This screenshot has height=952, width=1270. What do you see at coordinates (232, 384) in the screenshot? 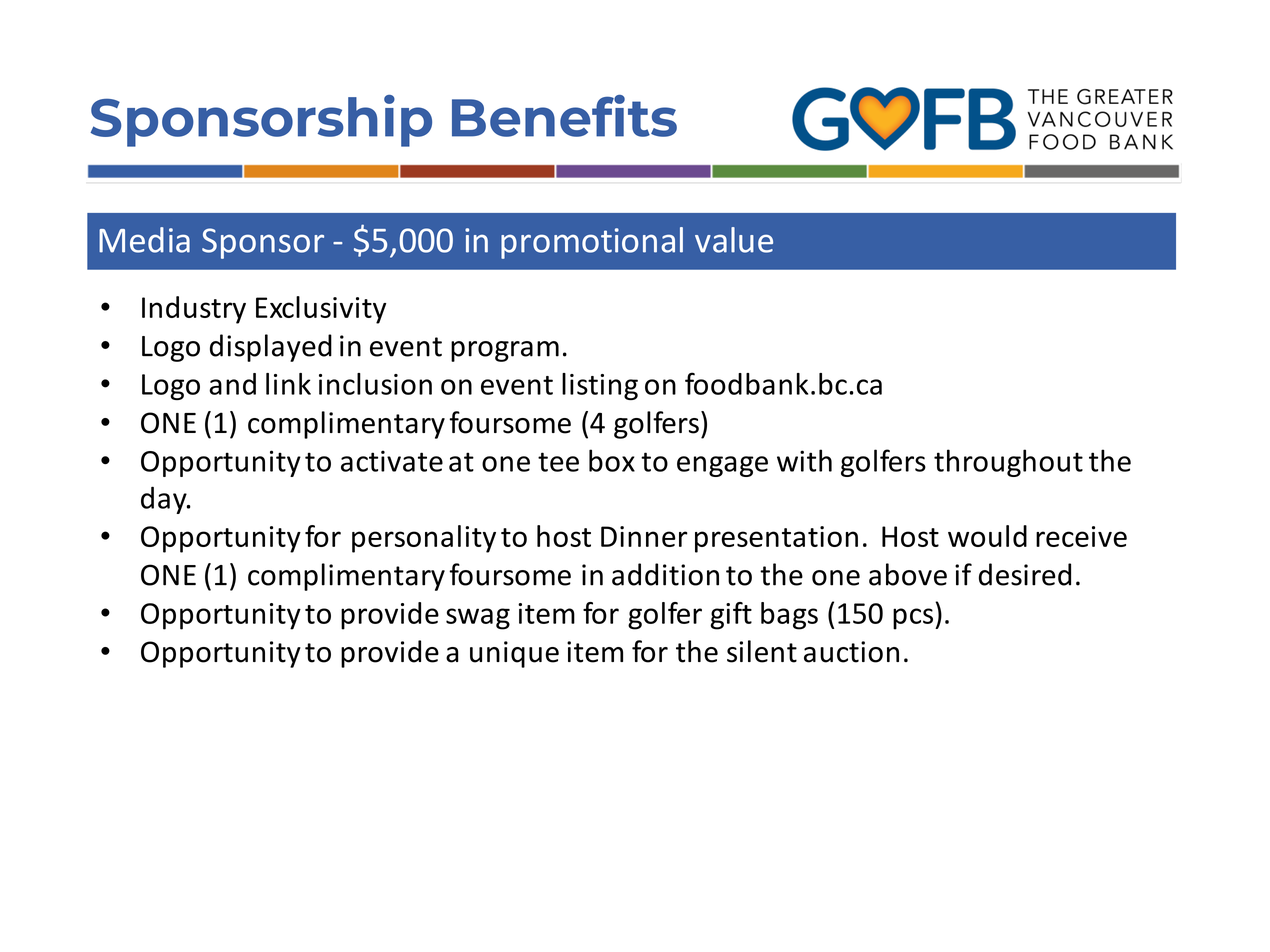
I see `and` at bounding box center [232, 384].
